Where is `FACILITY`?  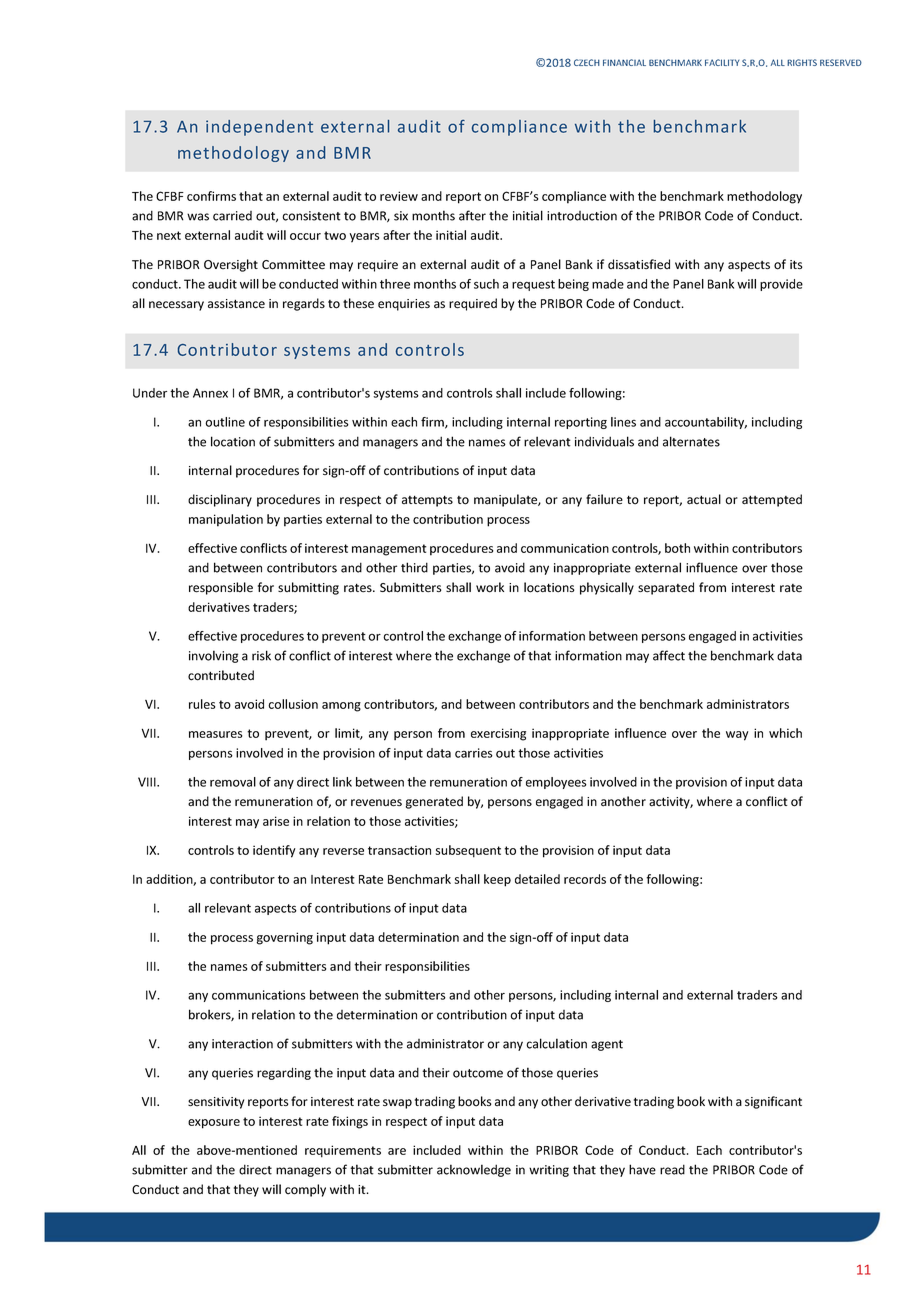
FACILITY is located at coordinates (722, 62).
